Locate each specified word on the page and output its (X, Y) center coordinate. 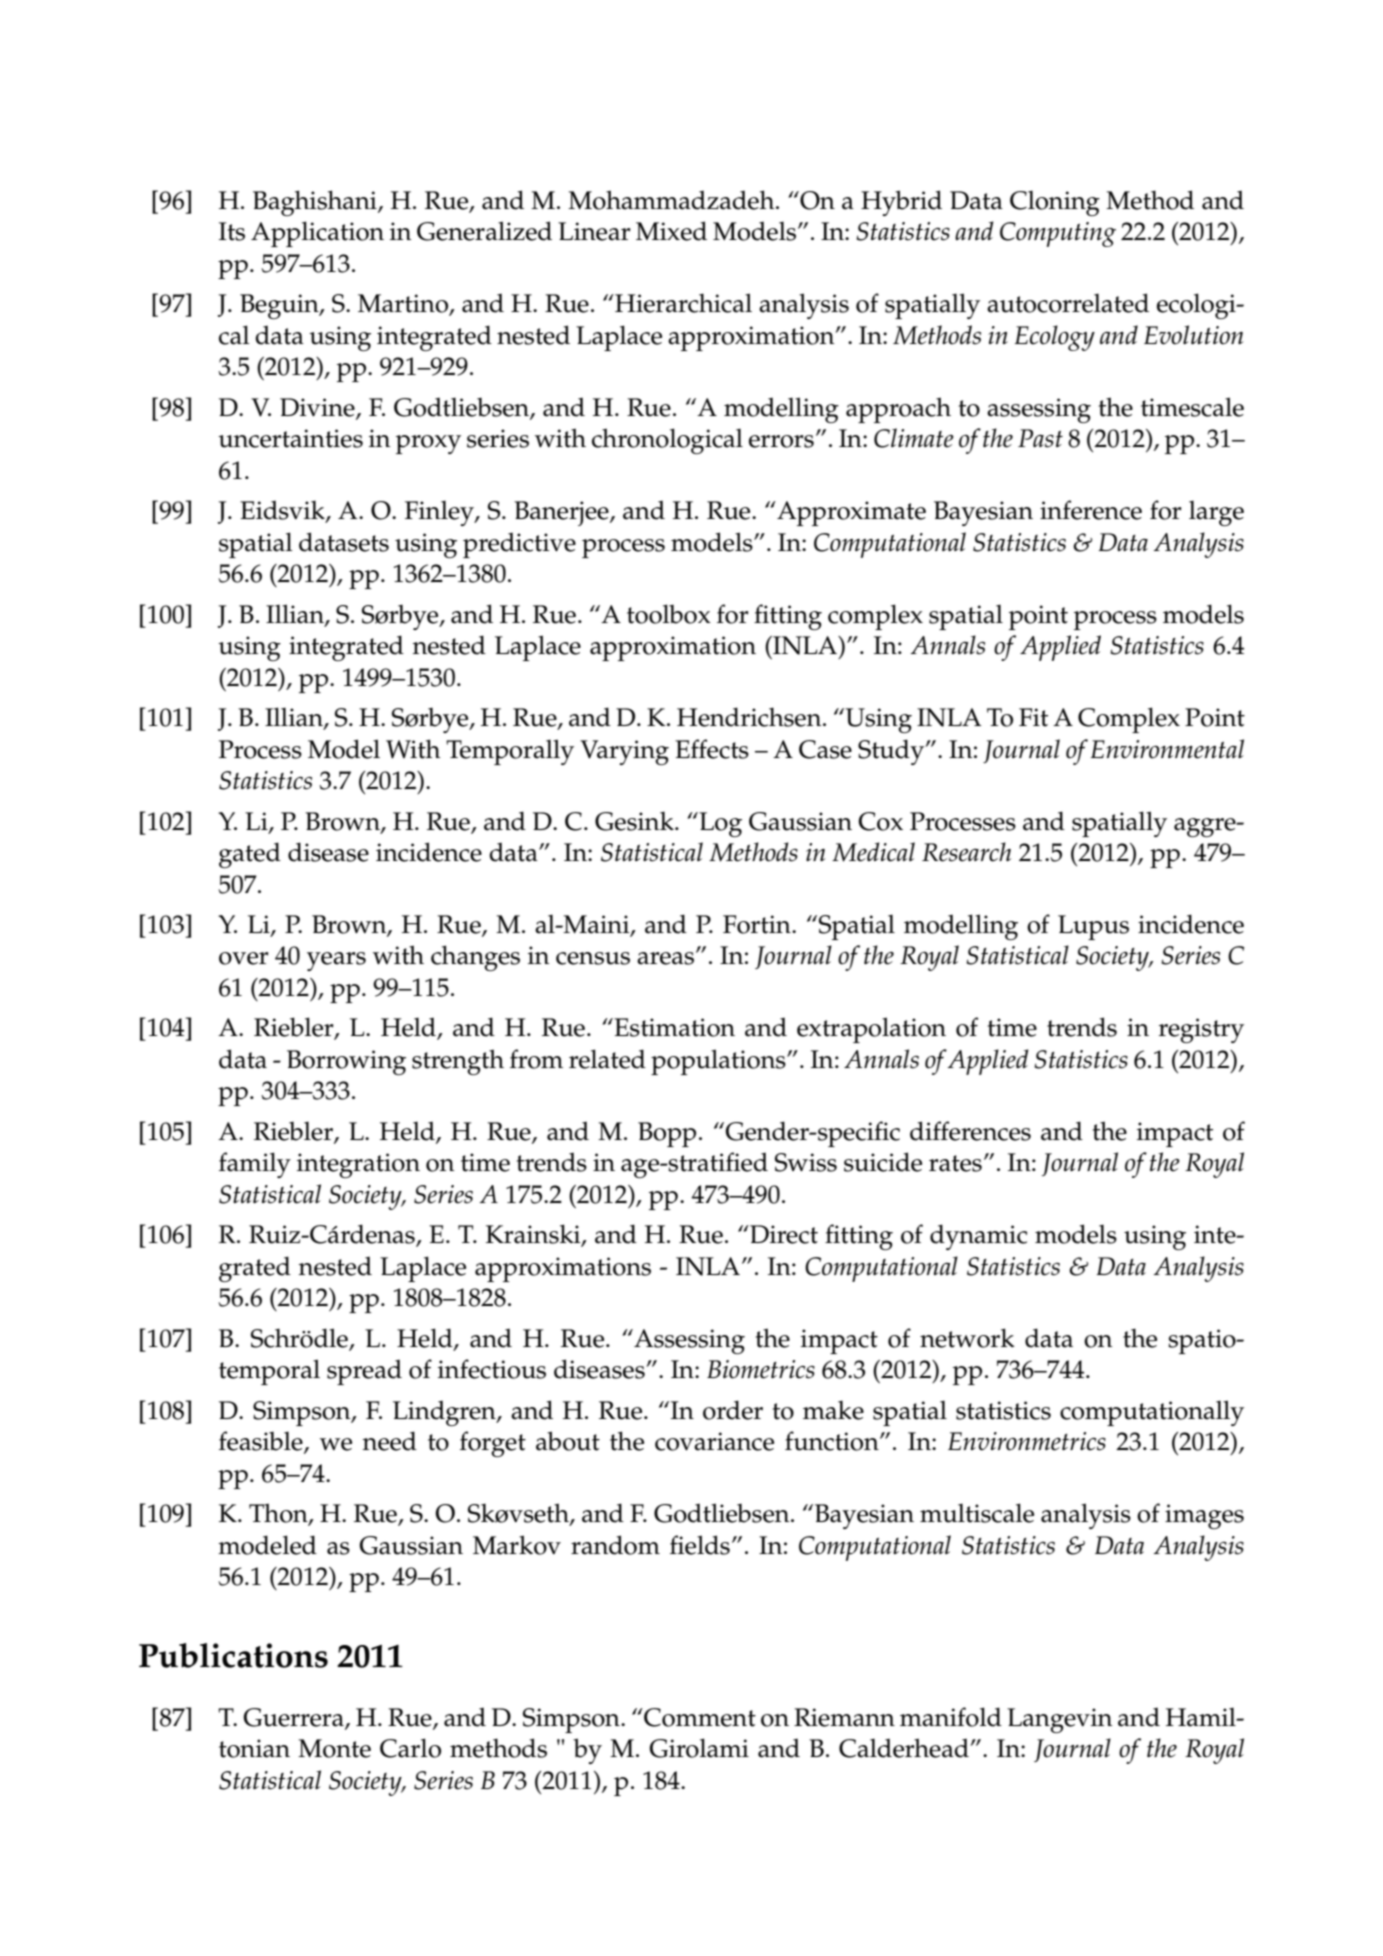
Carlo (410, 1748)
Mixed (671, 231)
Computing (1058, 234)
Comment (699, 1717)
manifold (951, 1717)
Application (317, 234)
